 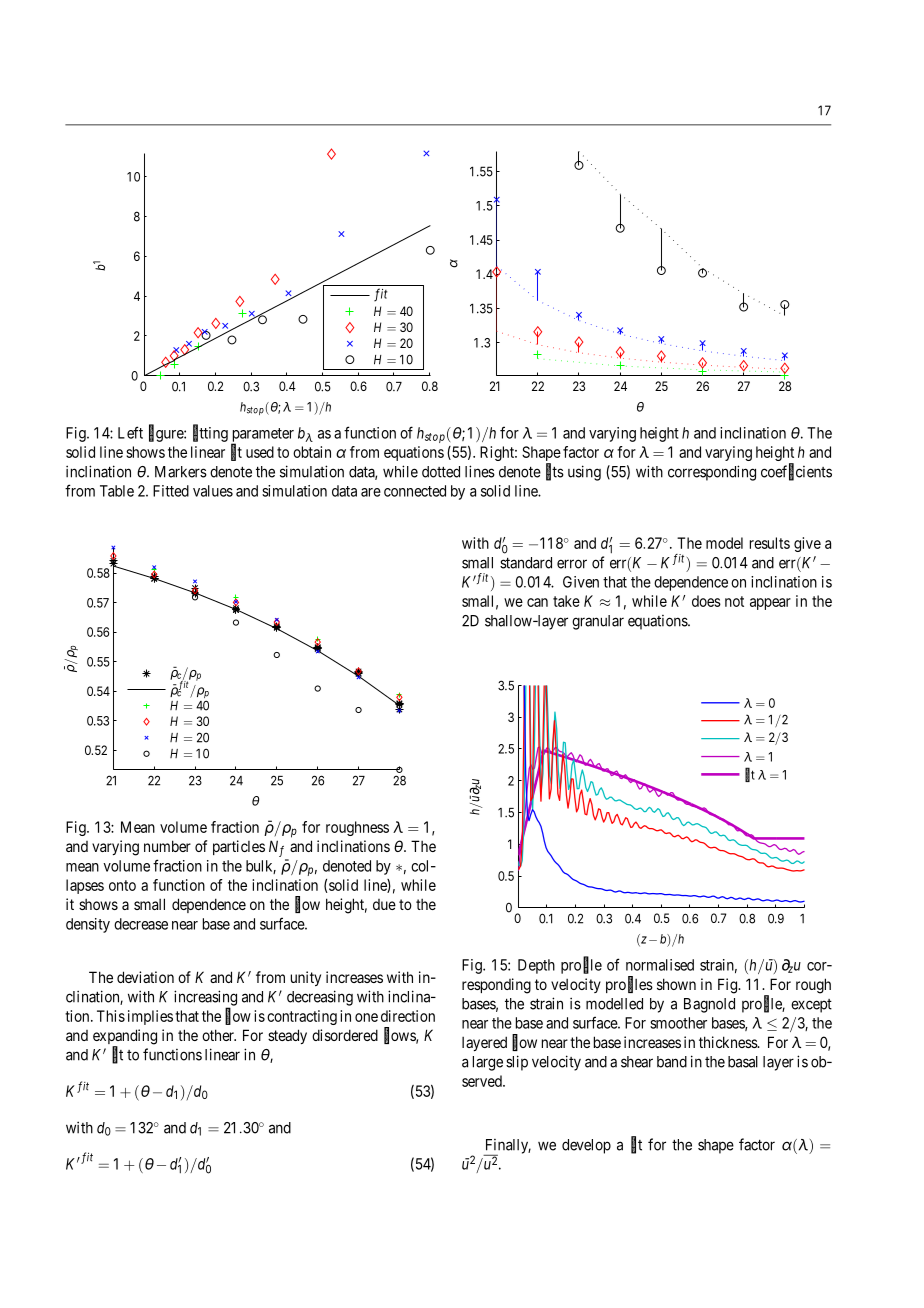 What do you see at coordinates (125, 1038) in the image?
I see `expanding` at bounding box center [125, 1038].
